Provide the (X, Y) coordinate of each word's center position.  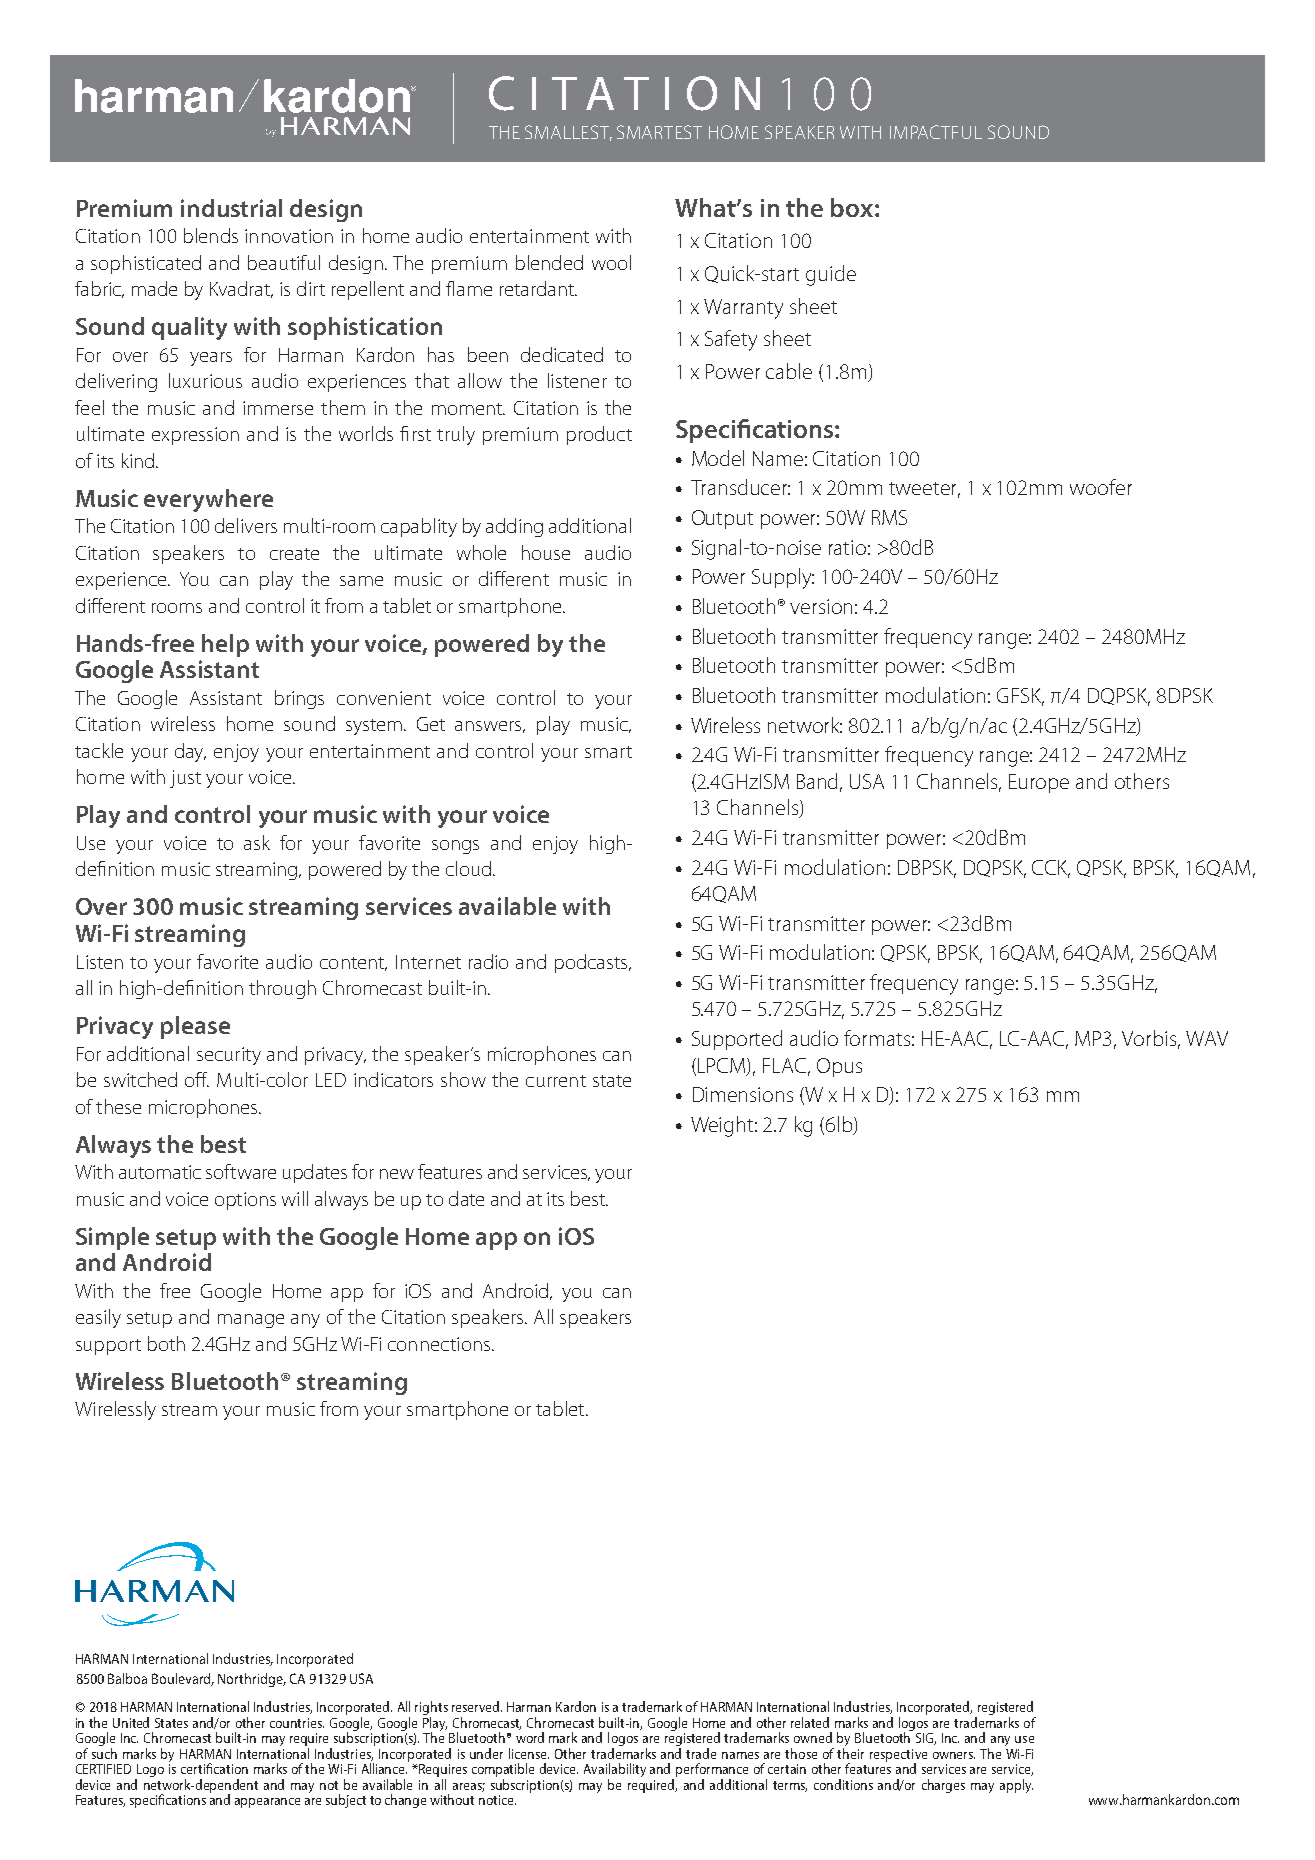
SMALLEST (568, 133)
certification (214, 1768)
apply (1016, 1786)
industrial (231, 208)
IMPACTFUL (936, 132)
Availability (615, 1771)
